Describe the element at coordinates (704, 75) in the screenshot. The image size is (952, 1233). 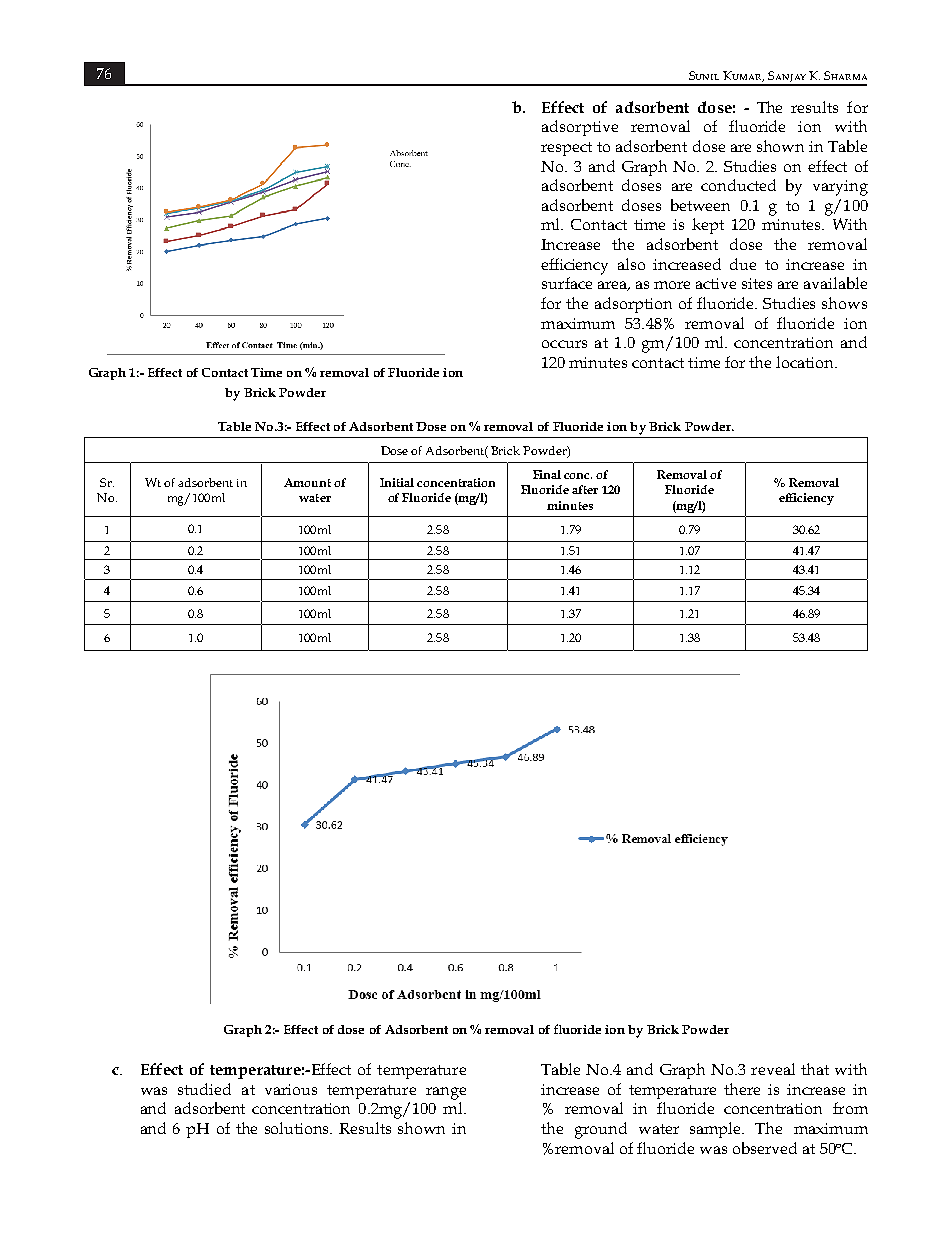
I see `Sunil` at that location.
